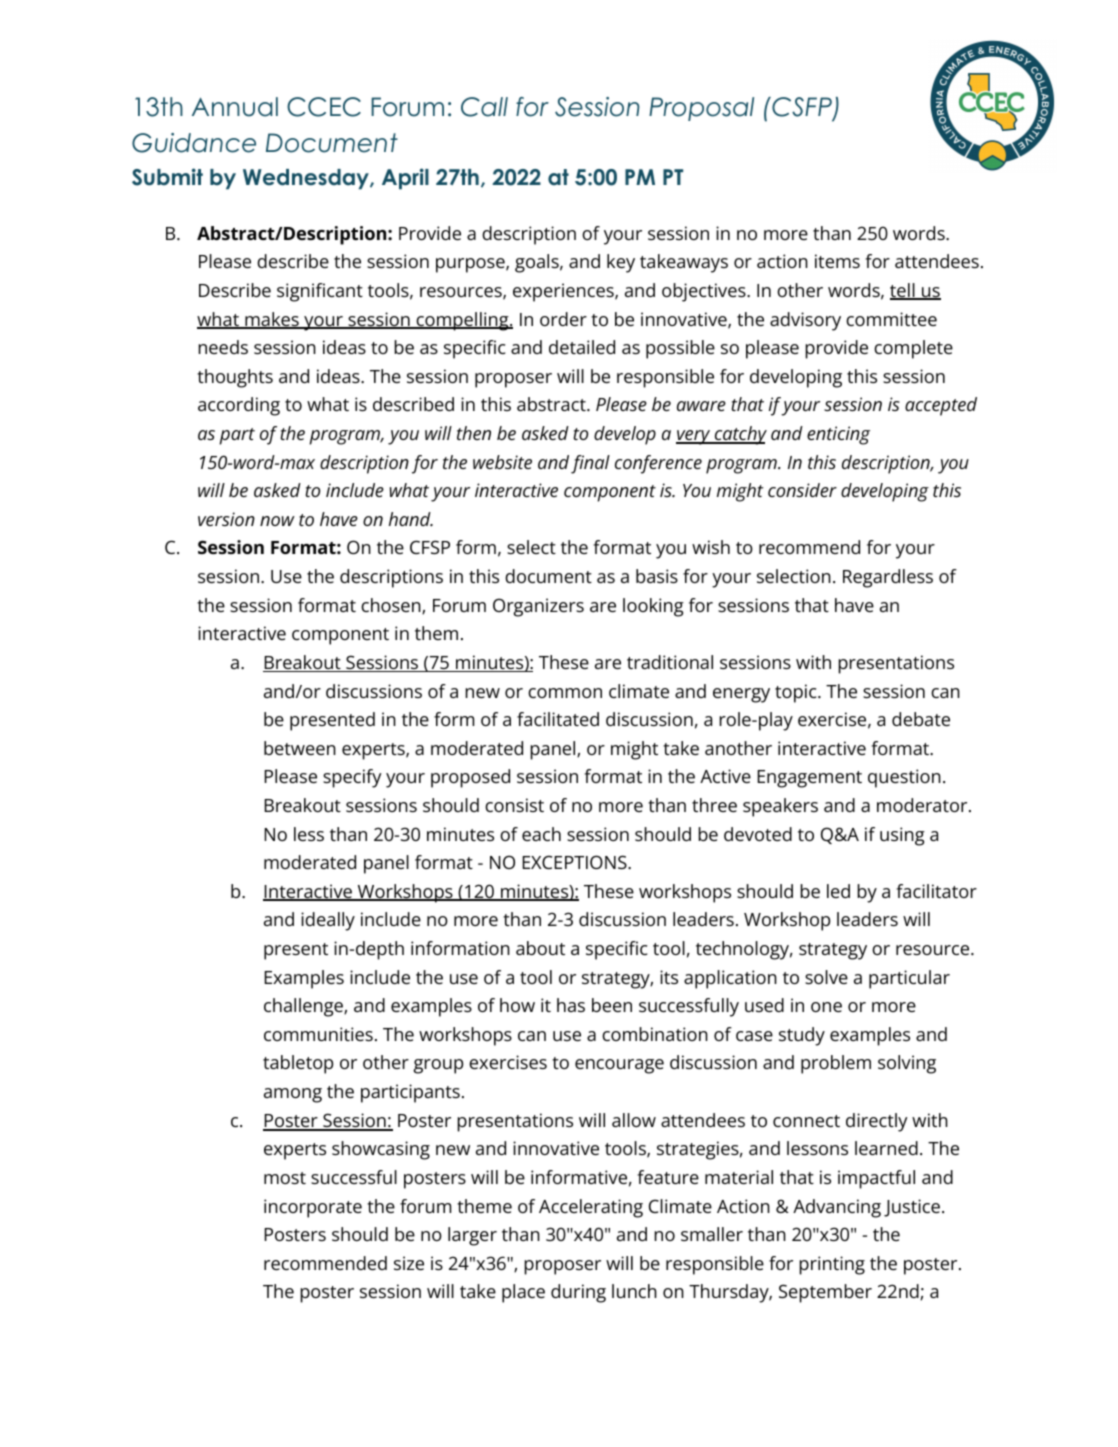  What do you see at coordinates (701, 109) in the screenshot?
I see `Proposal` at bounding box center [701, 109].
